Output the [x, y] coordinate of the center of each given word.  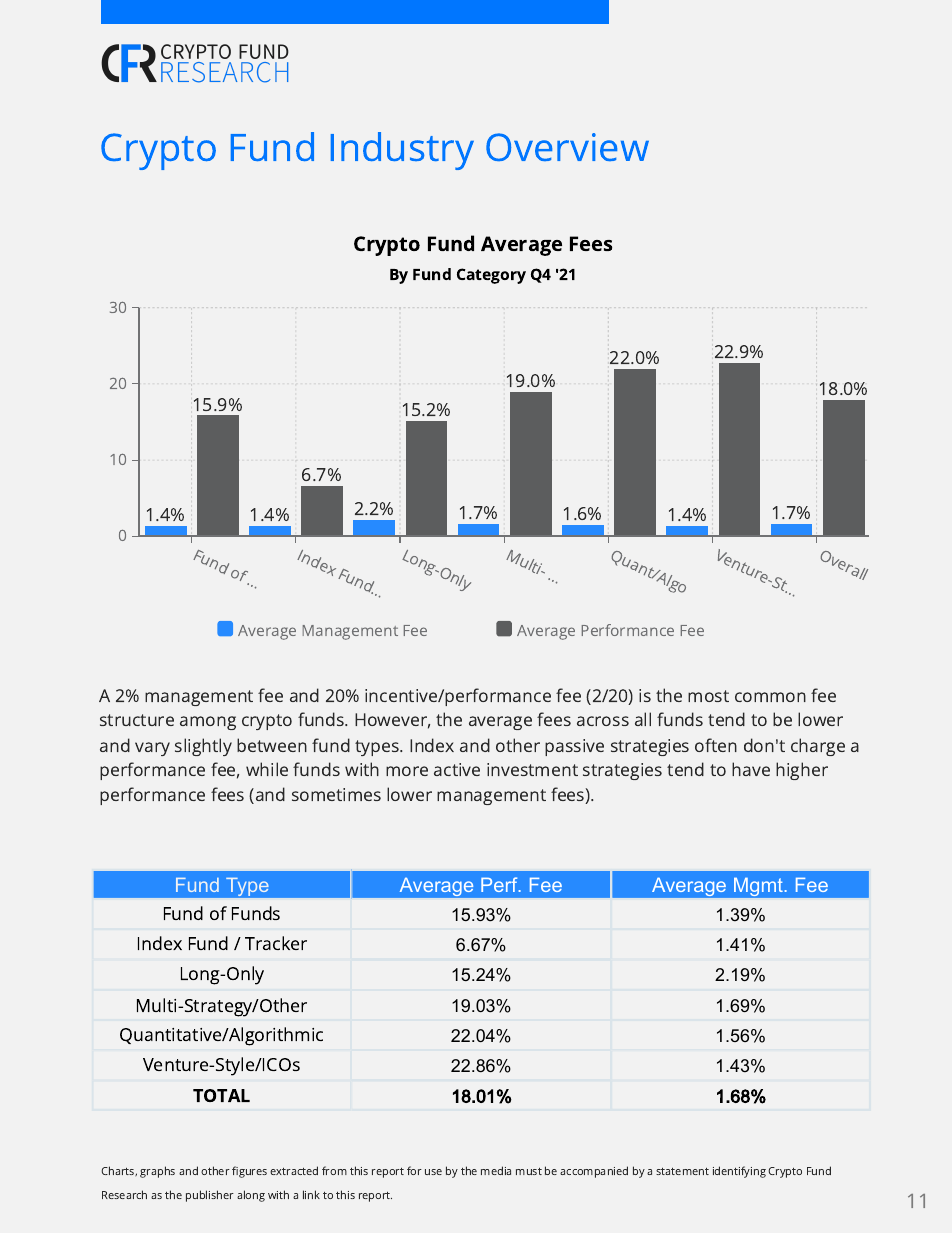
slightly [203, 747]
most [708, 696]
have [751, 769]
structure [137, 720]
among [208, 723]
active [457, 769]
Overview [567, 147]
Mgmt [758, 887]
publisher [210, 1196]
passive [574, 747]
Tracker [276, 943]
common [770, 697]
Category [491, 276]
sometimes [336, 794]
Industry [402, 151]
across [603, 721]
